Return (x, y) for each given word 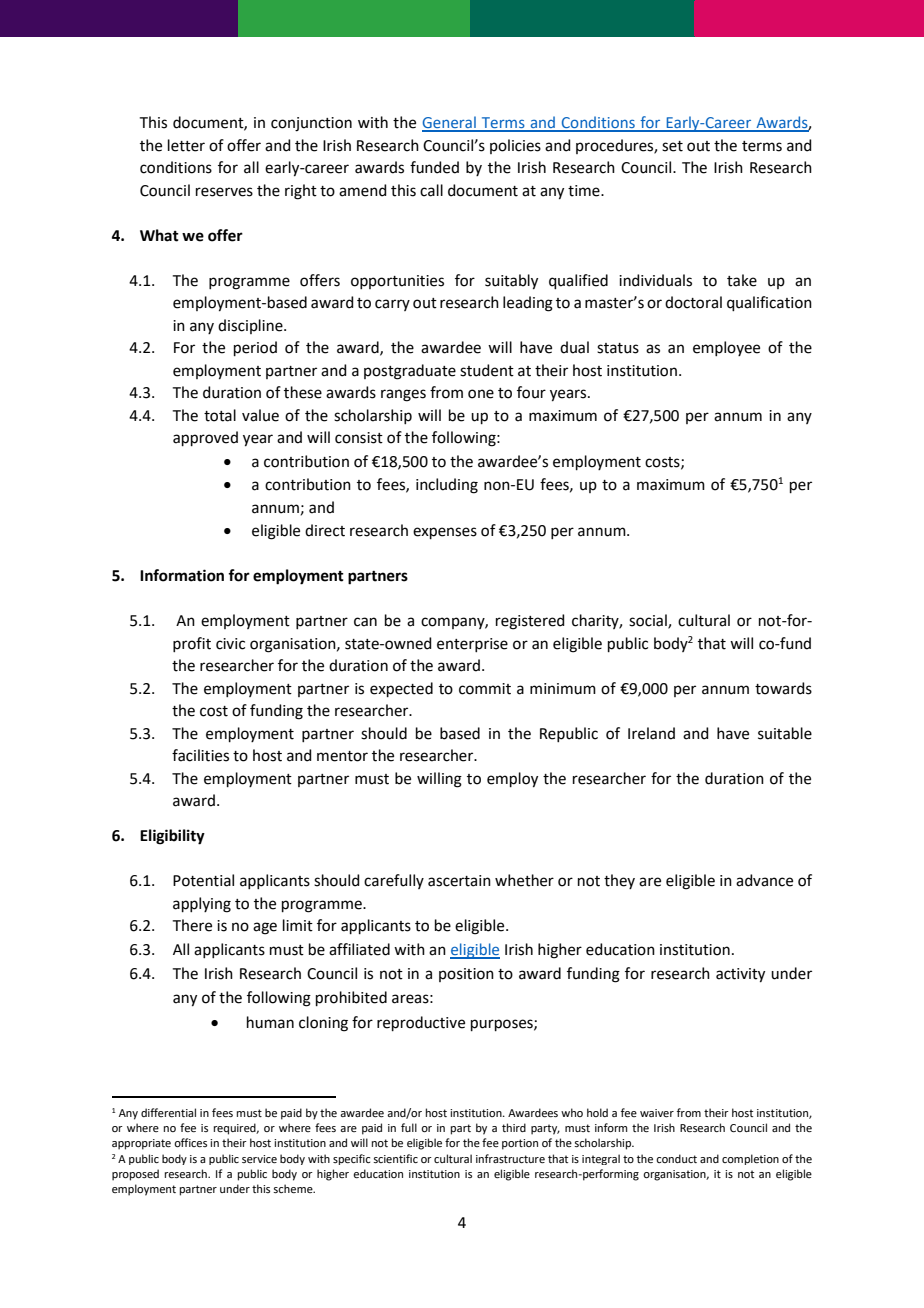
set (672, 146)
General (450, 123)
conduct (676, 1158)
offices (190, 1142)
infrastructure (510, 1158)
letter (186, 145)
